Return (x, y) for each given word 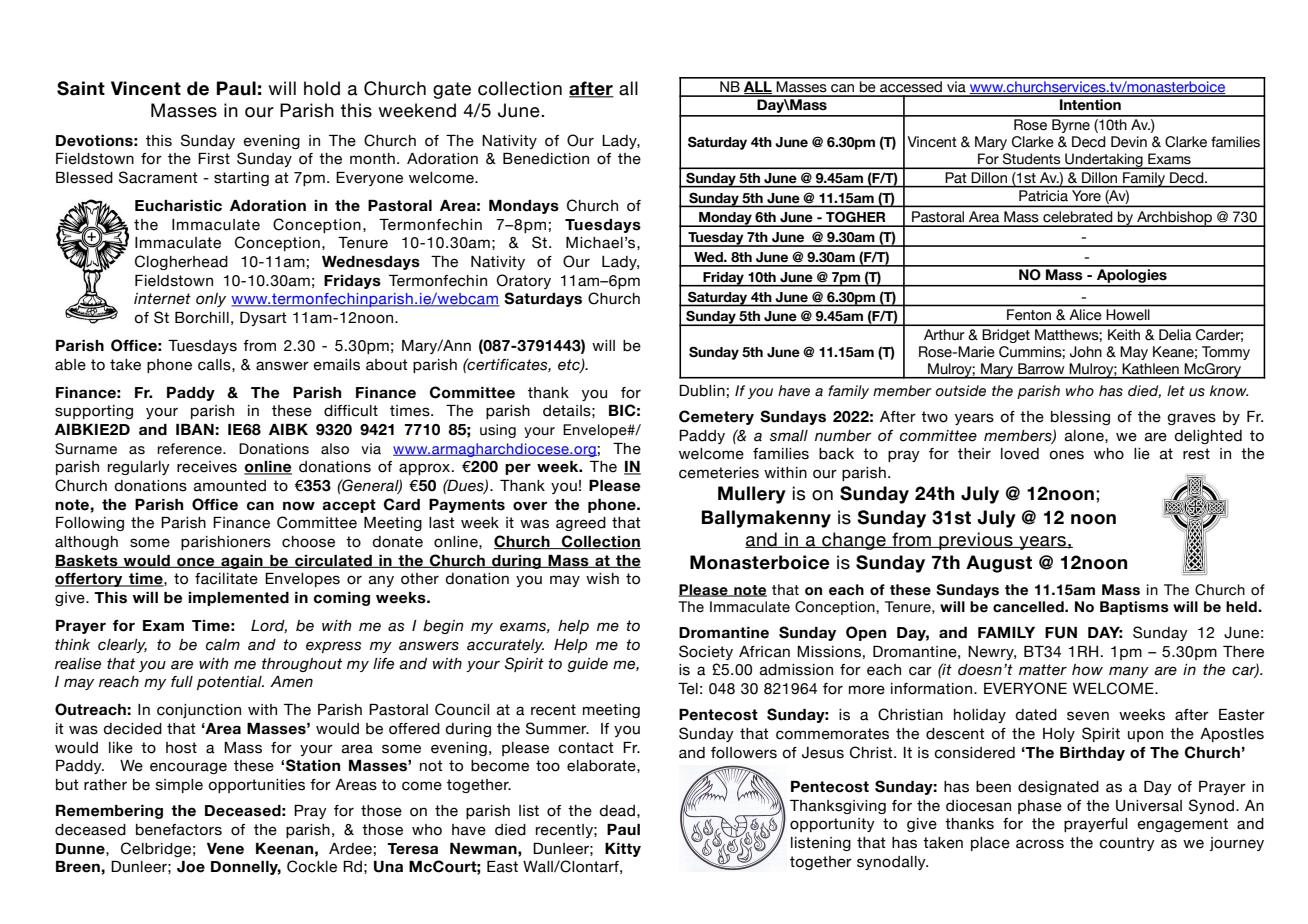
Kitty (623, 850)
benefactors (179, 830)
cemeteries (719, 473)
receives (207, 467)
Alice (1085, 314)
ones (1066, 455)
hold (322, 88)
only (211, 300)
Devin (1129, 142)
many (1129, 672)
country (1127, 844)
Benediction (546, 159)
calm (223, 645)
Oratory (524, 281)
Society (706, 652)
